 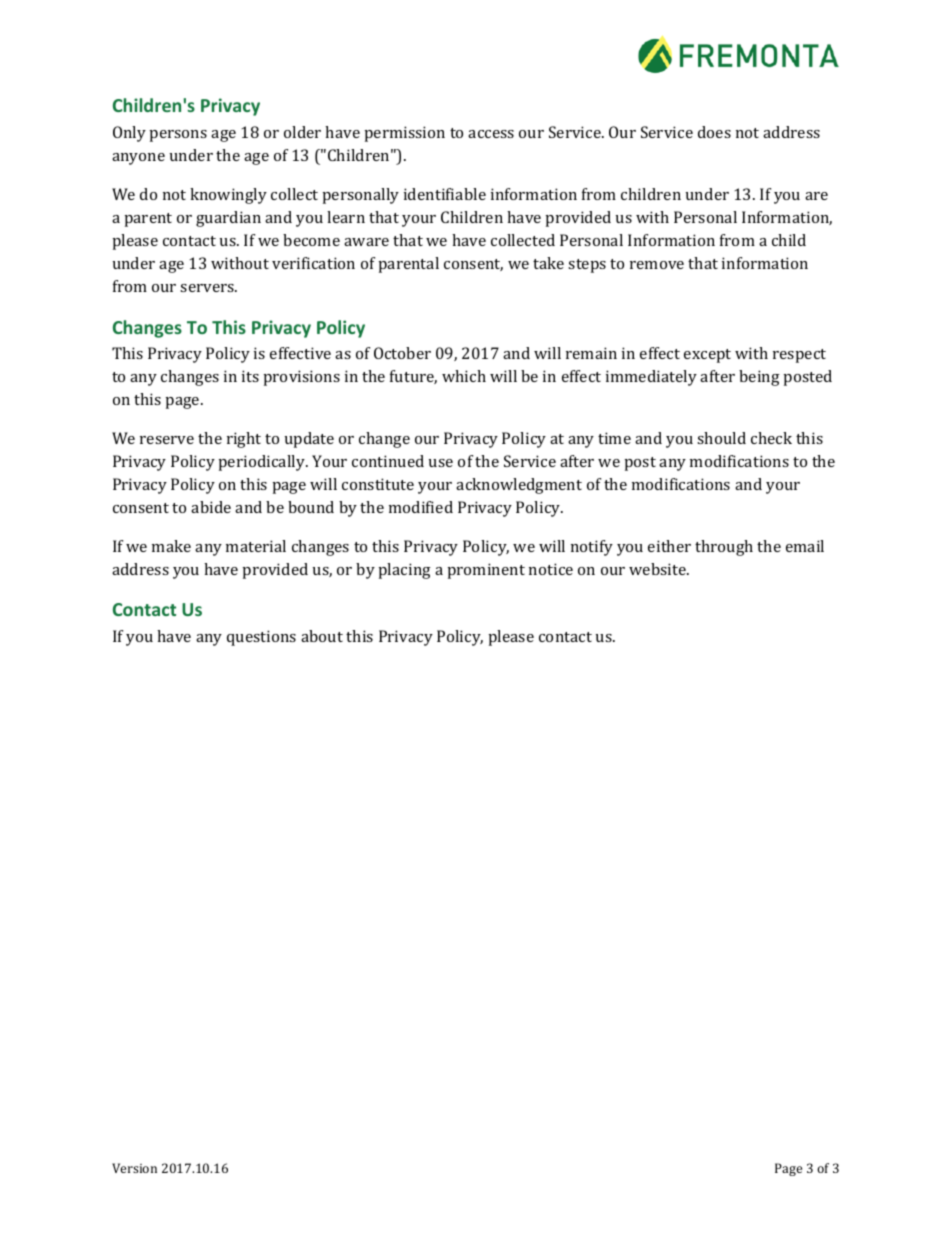 I want to click on does, so click(x=714, y=132).
